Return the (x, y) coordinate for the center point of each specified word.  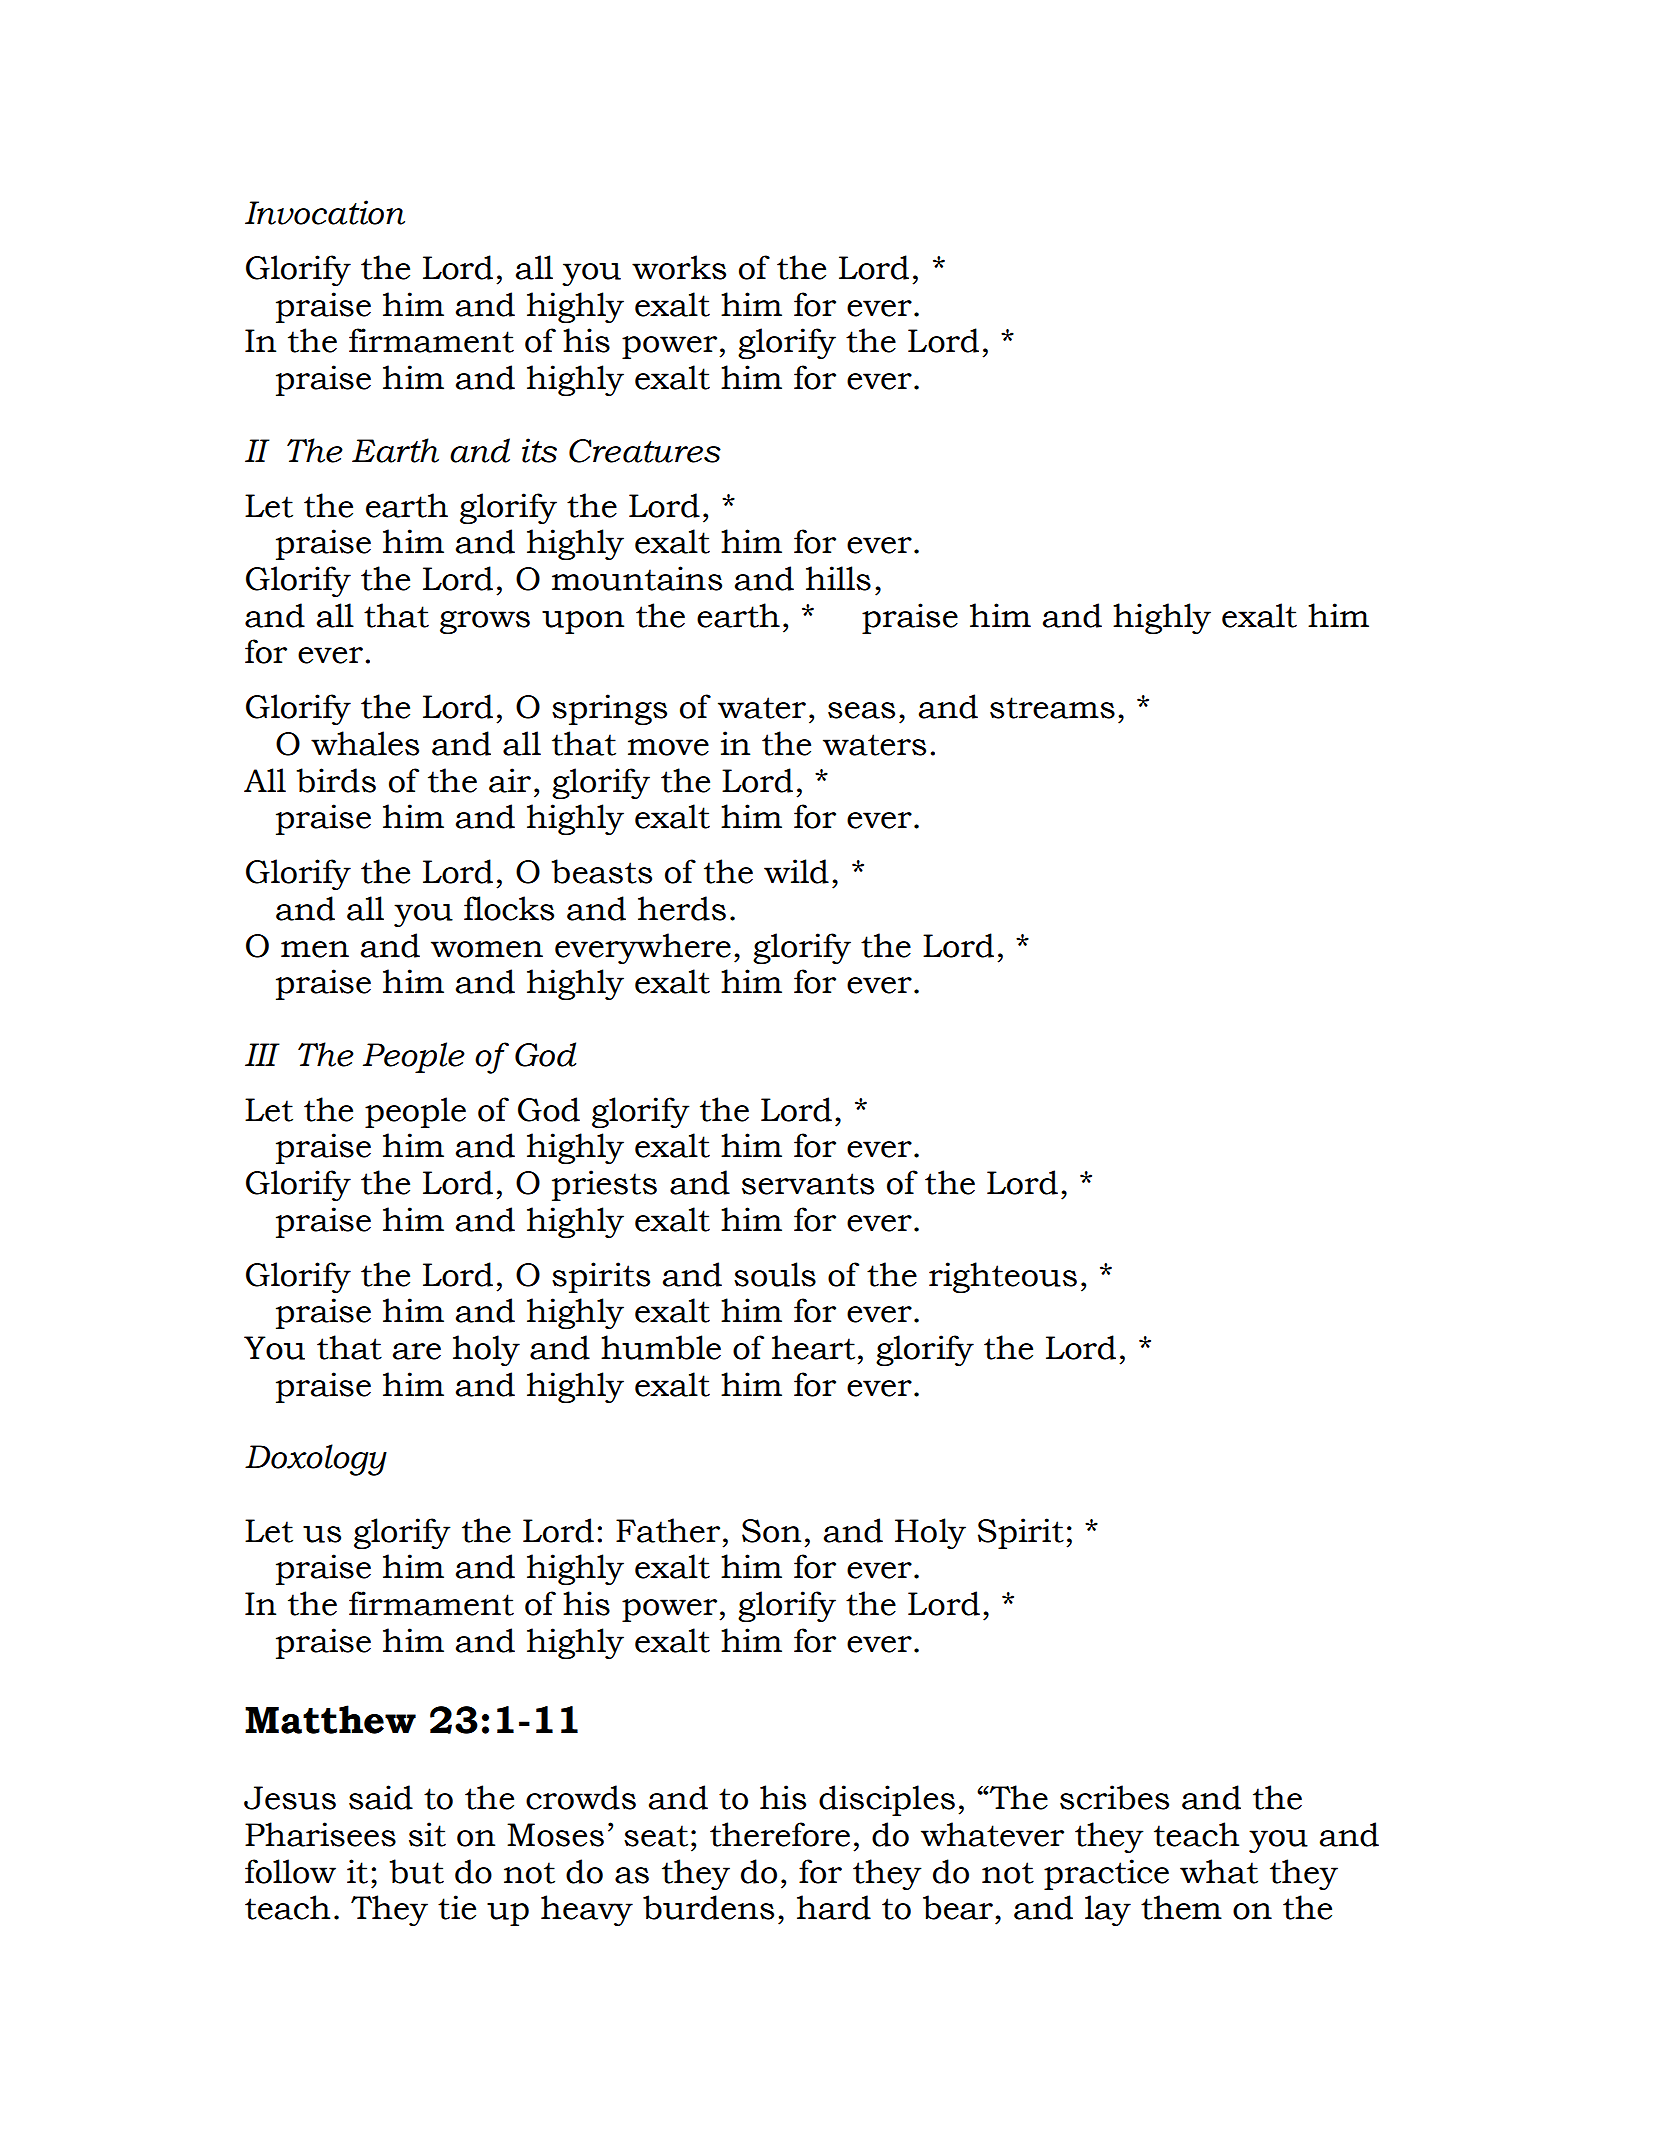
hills (838, 578)
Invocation (325, 212)
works (679, 267)
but (417, 1871)
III (262, 1054)
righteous (1003, 1277)
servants (808, 1184)
